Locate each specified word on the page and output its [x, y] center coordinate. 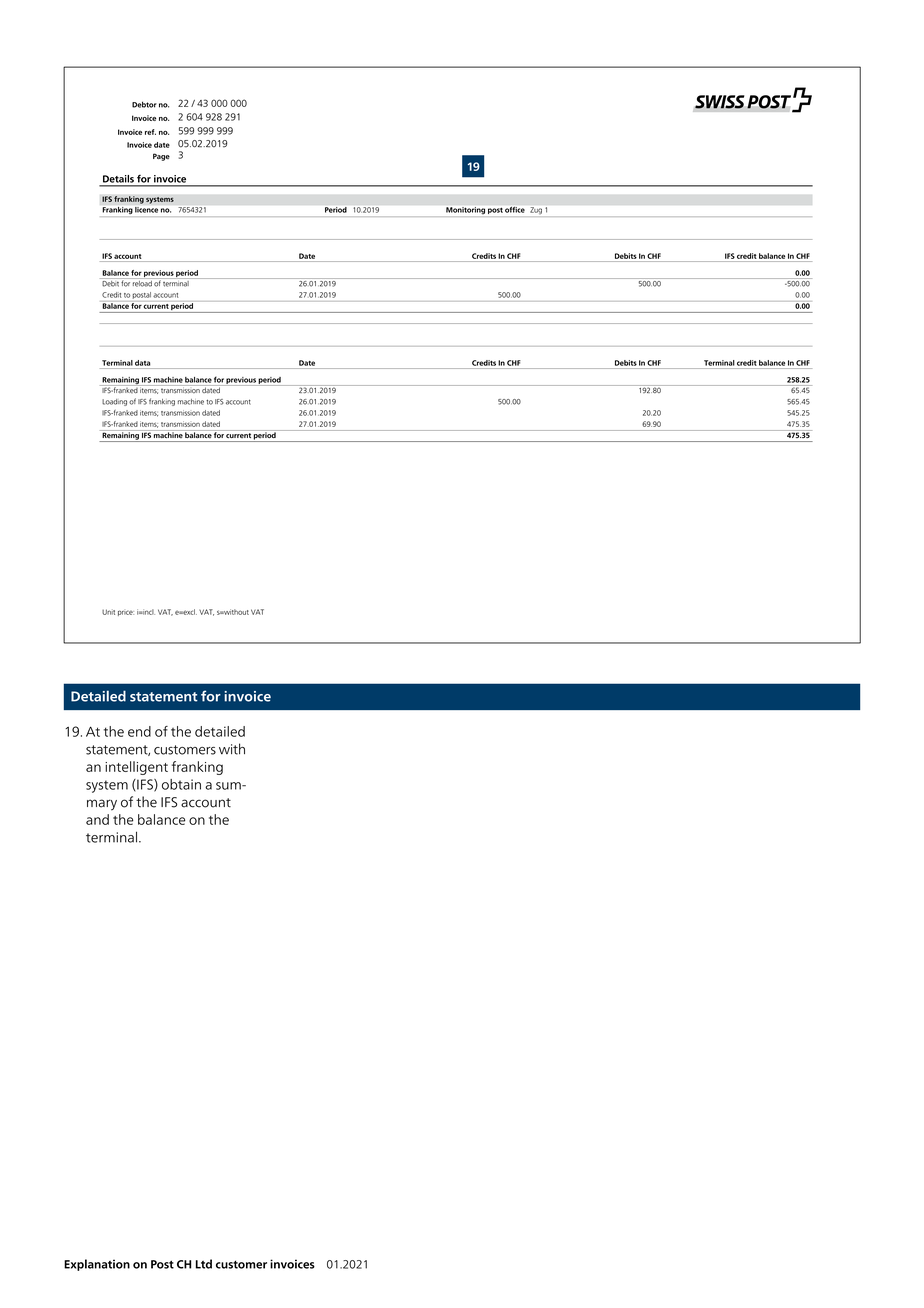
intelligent [136, 768]
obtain [181, 784]
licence [146, 210]
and [97, 819]
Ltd [203, 1264]
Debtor [144, 104]
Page [161, 157]
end [139, 731]
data [142, 363]
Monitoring [465, 210]
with [232, 749]
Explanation [97, 1265]
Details [118, 179]
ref [150, 132]
